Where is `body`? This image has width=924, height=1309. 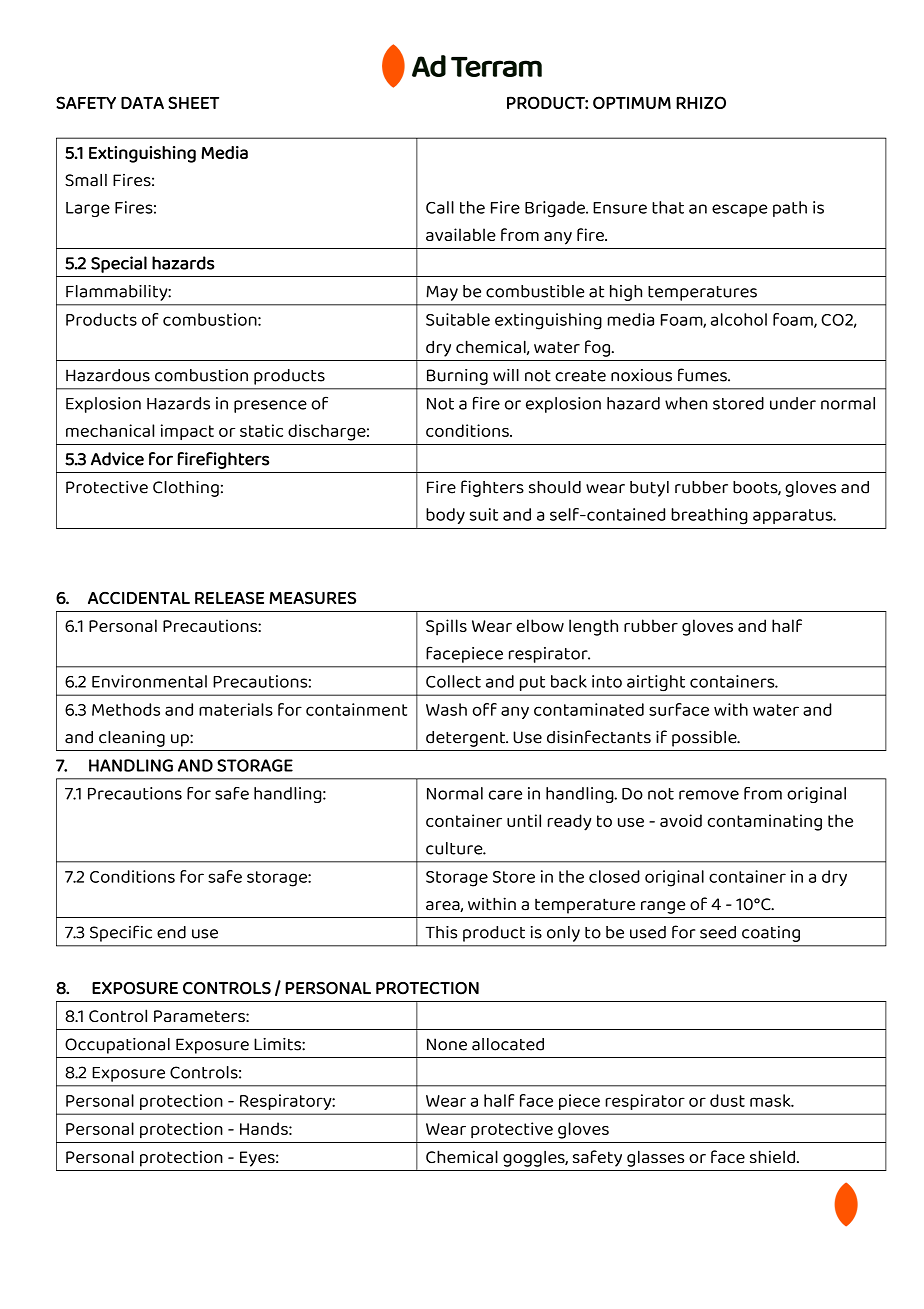 body is located at coordinates (445, 516).
